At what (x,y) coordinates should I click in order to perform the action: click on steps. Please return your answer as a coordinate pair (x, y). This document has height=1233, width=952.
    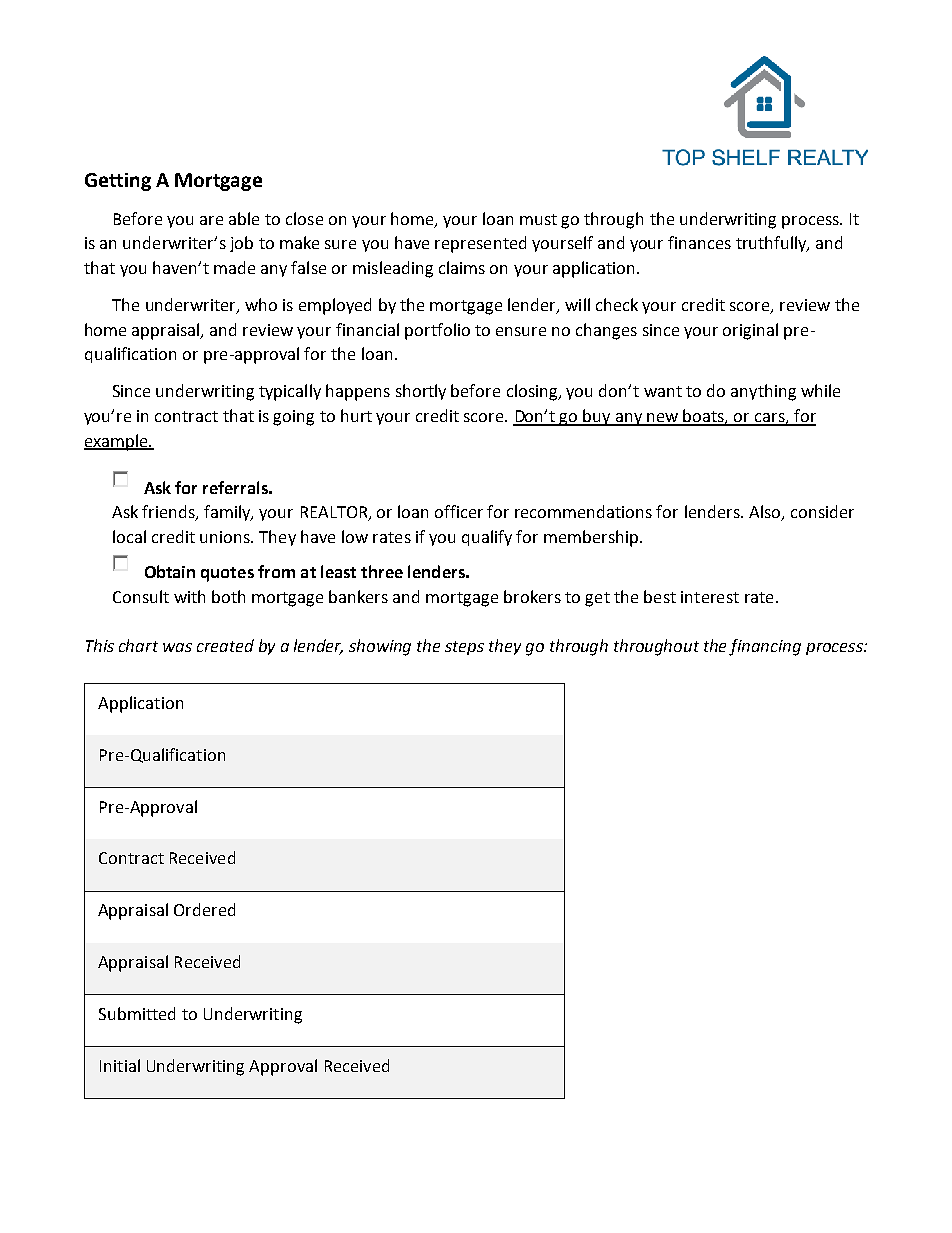
    Looking at the image, I should click on (464, 648).
